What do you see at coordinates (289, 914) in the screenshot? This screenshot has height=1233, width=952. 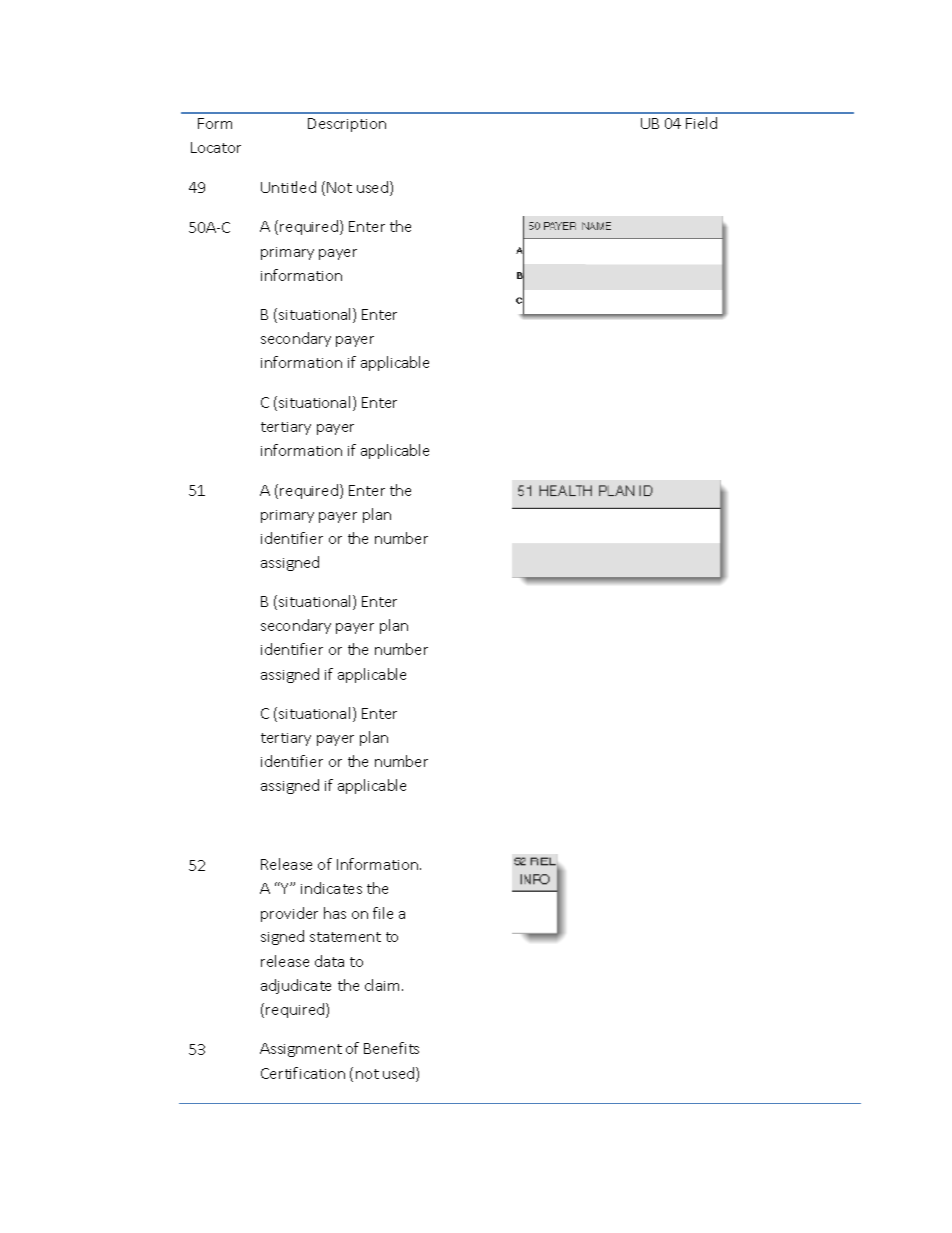 I see `provider` at bounding box center [289, 914].
